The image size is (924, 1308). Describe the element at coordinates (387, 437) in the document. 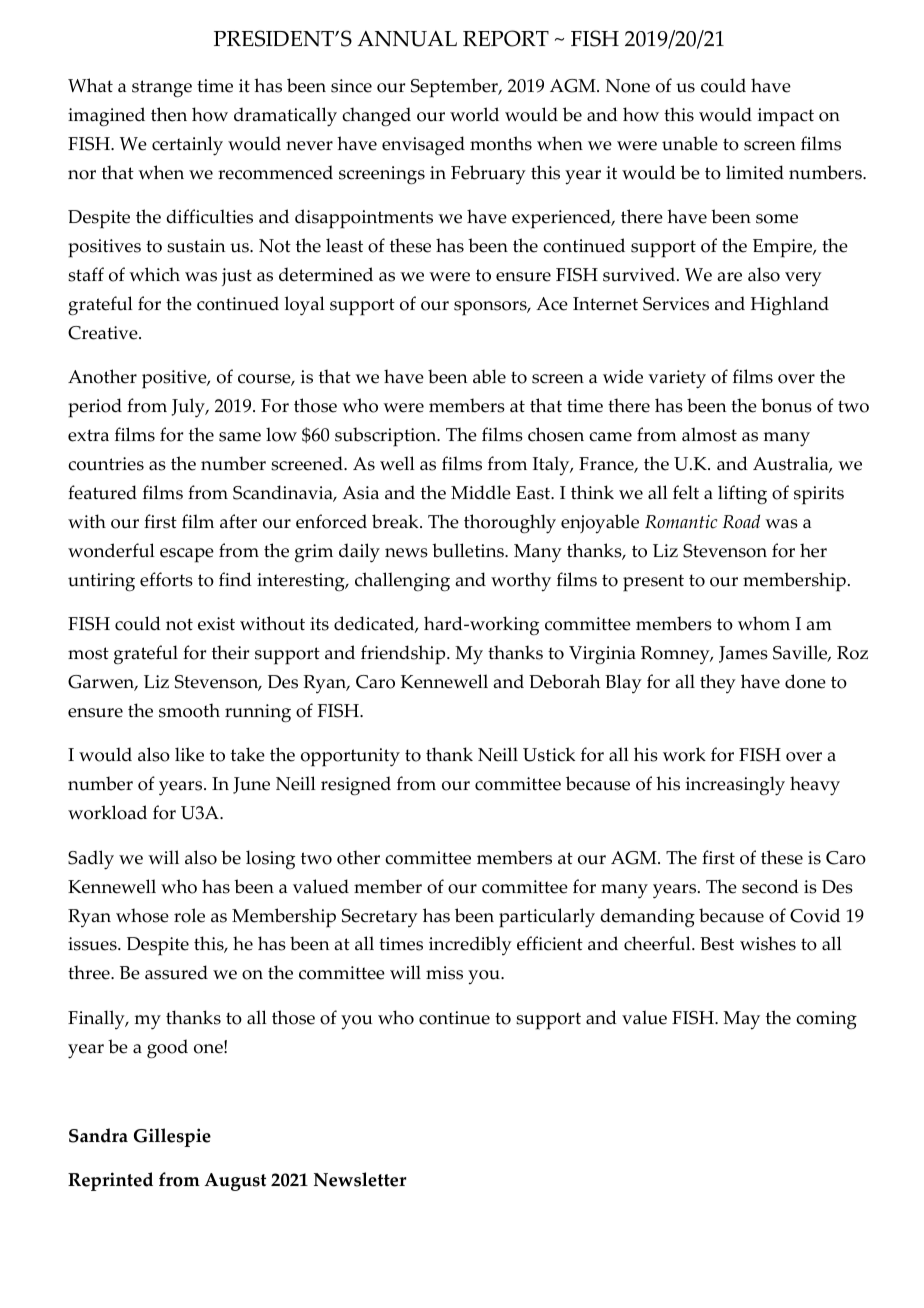

I see `subscription` at that location.
